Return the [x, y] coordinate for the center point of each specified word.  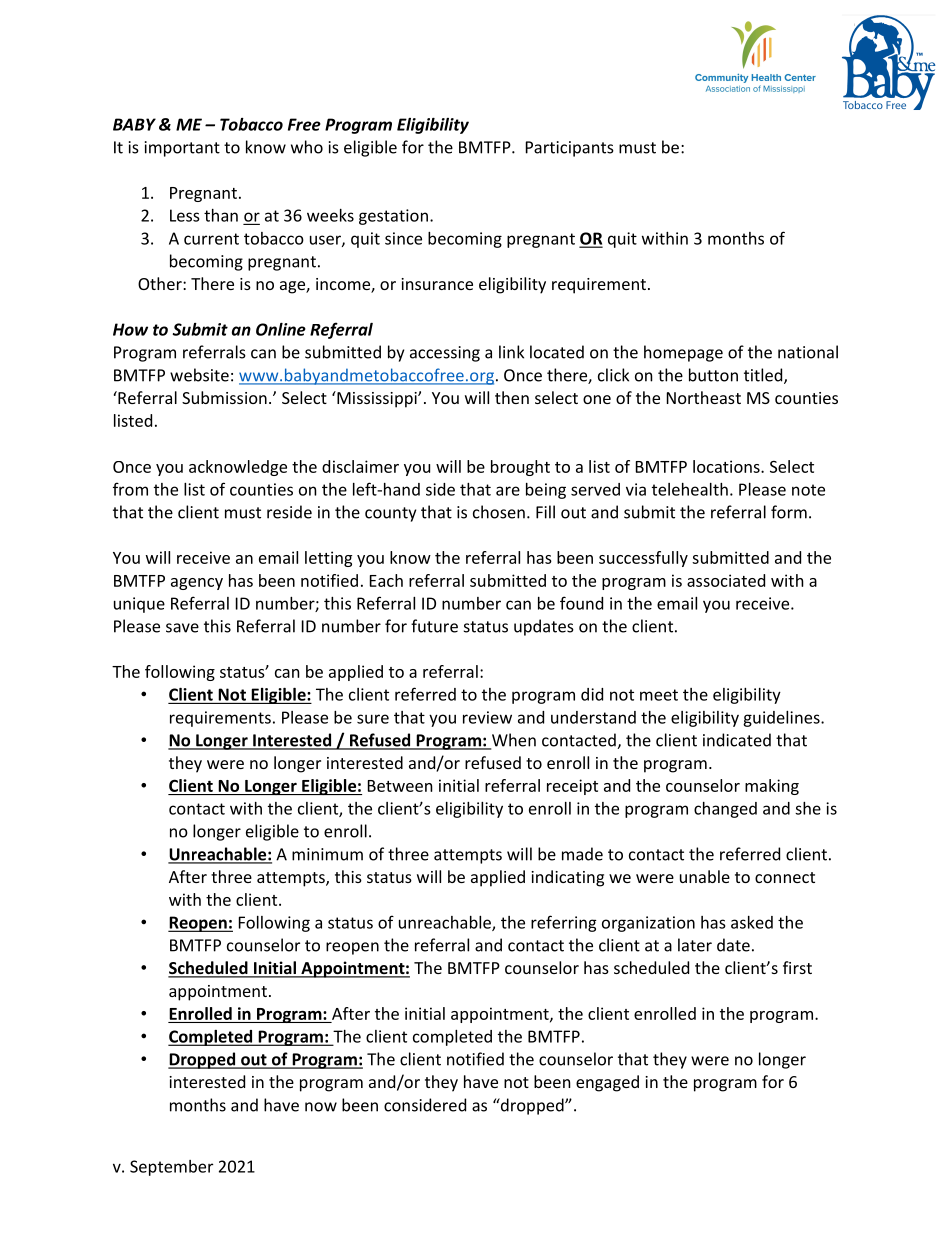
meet [659, 695]
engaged [607, 1083]
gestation [393, 217]
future [434, 626]
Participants [570, 149]
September [171, 1168]
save [182, 628]
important [182, 149]
